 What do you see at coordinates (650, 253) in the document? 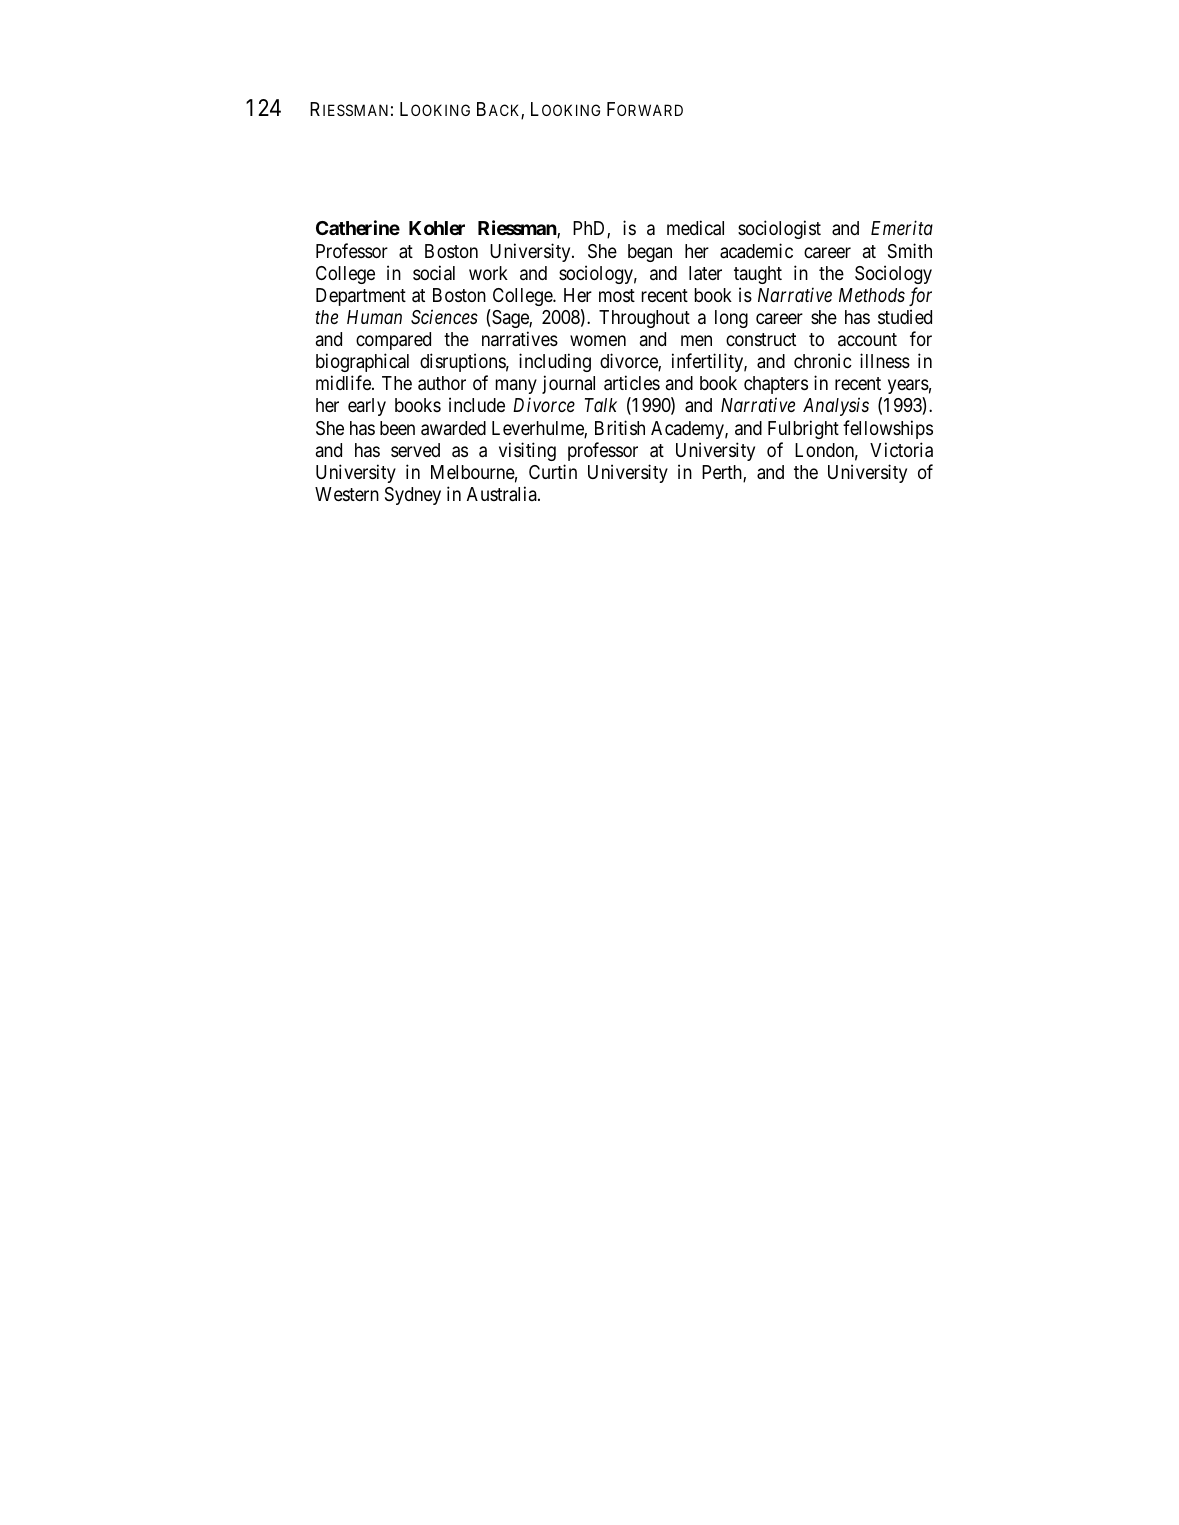
I see `began` at bounding box center [650, 253].
